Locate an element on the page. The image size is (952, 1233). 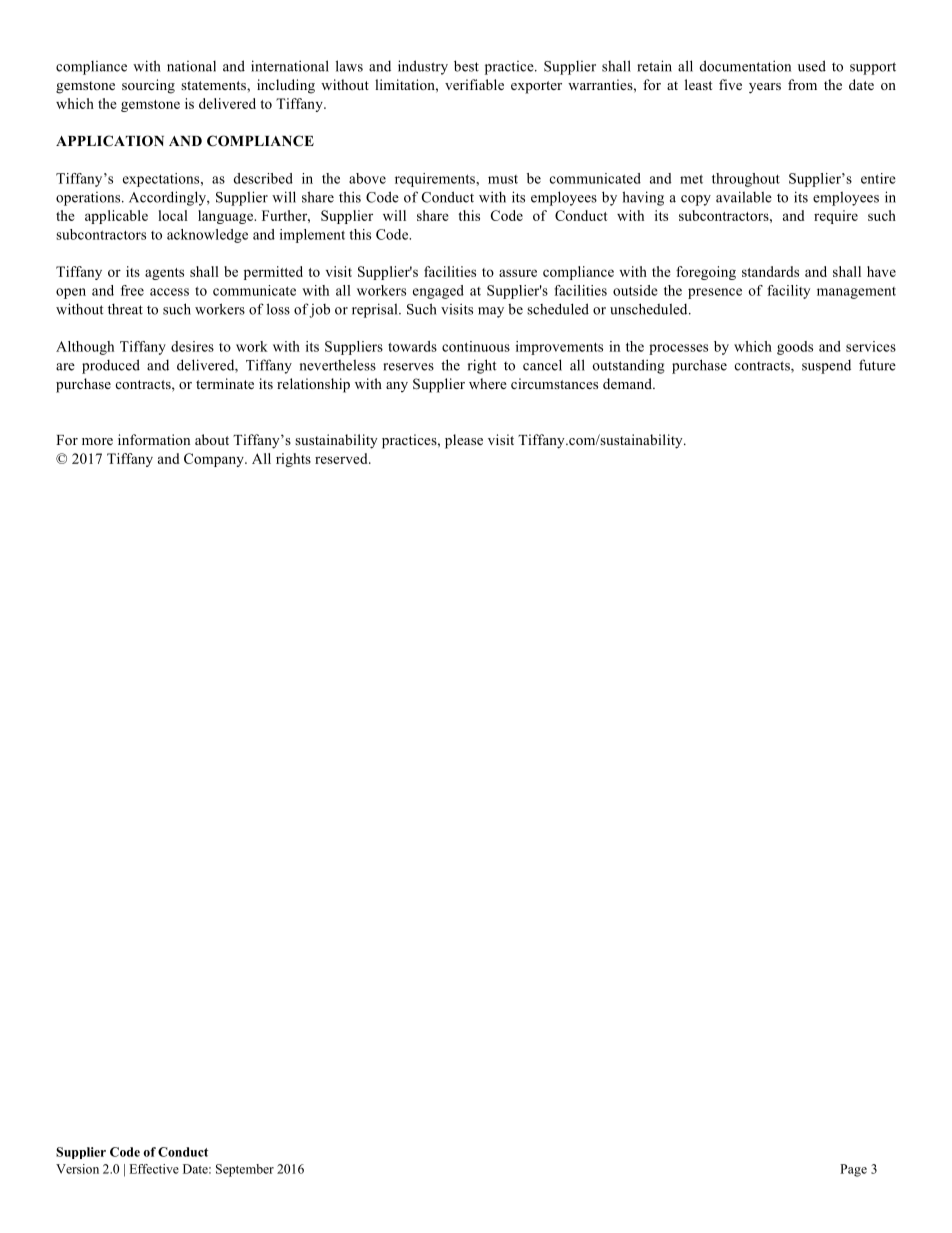
Version is located at coordinates (77, 1169).
